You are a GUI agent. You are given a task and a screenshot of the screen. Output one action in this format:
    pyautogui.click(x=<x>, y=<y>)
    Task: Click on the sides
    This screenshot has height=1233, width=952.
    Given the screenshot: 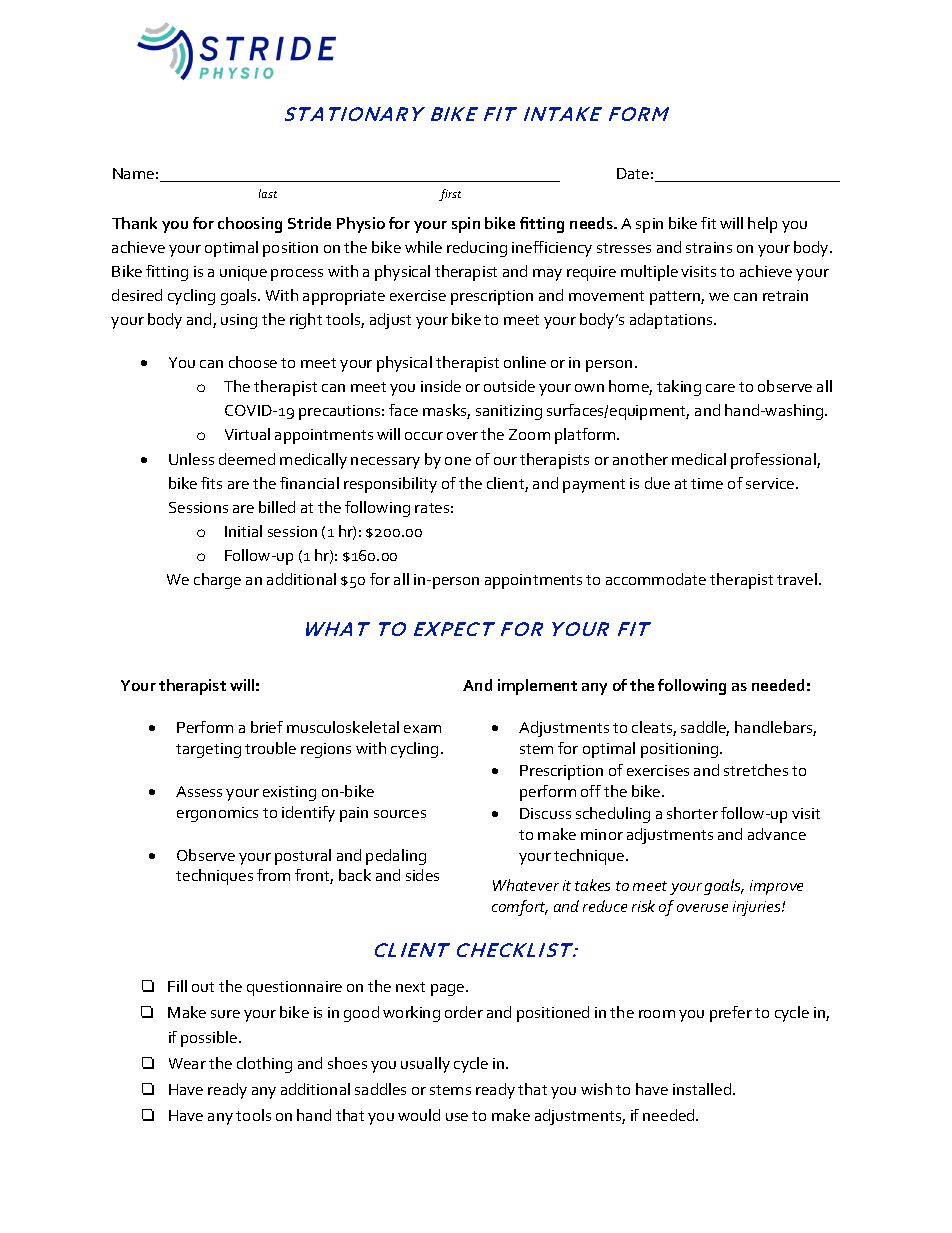 What is the action you would take?
    pyautogui.click(x=422, y=875)
